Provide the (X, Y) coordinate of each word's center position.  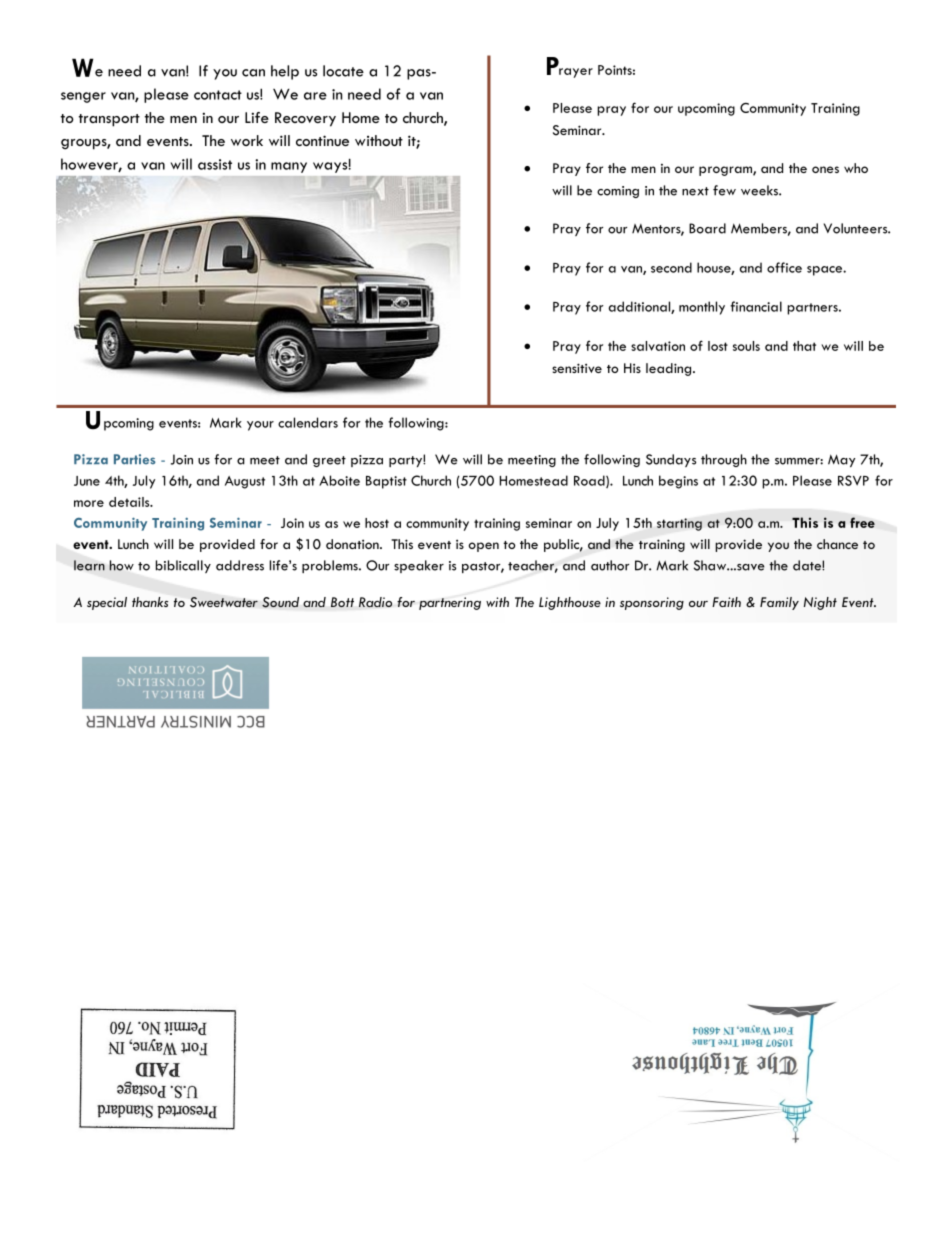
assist (215, 164)
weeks (760, 190)
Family (779, 603)
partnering (450, 603)
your (260, 426)
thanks (150, 602)
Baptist (386, 482)
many (289, 167)
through (724, 460)
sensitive (577, 368)
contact (218, 95)
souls (746, 346)
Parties (135, 459)
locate (343, 71)
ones (825, 169)
